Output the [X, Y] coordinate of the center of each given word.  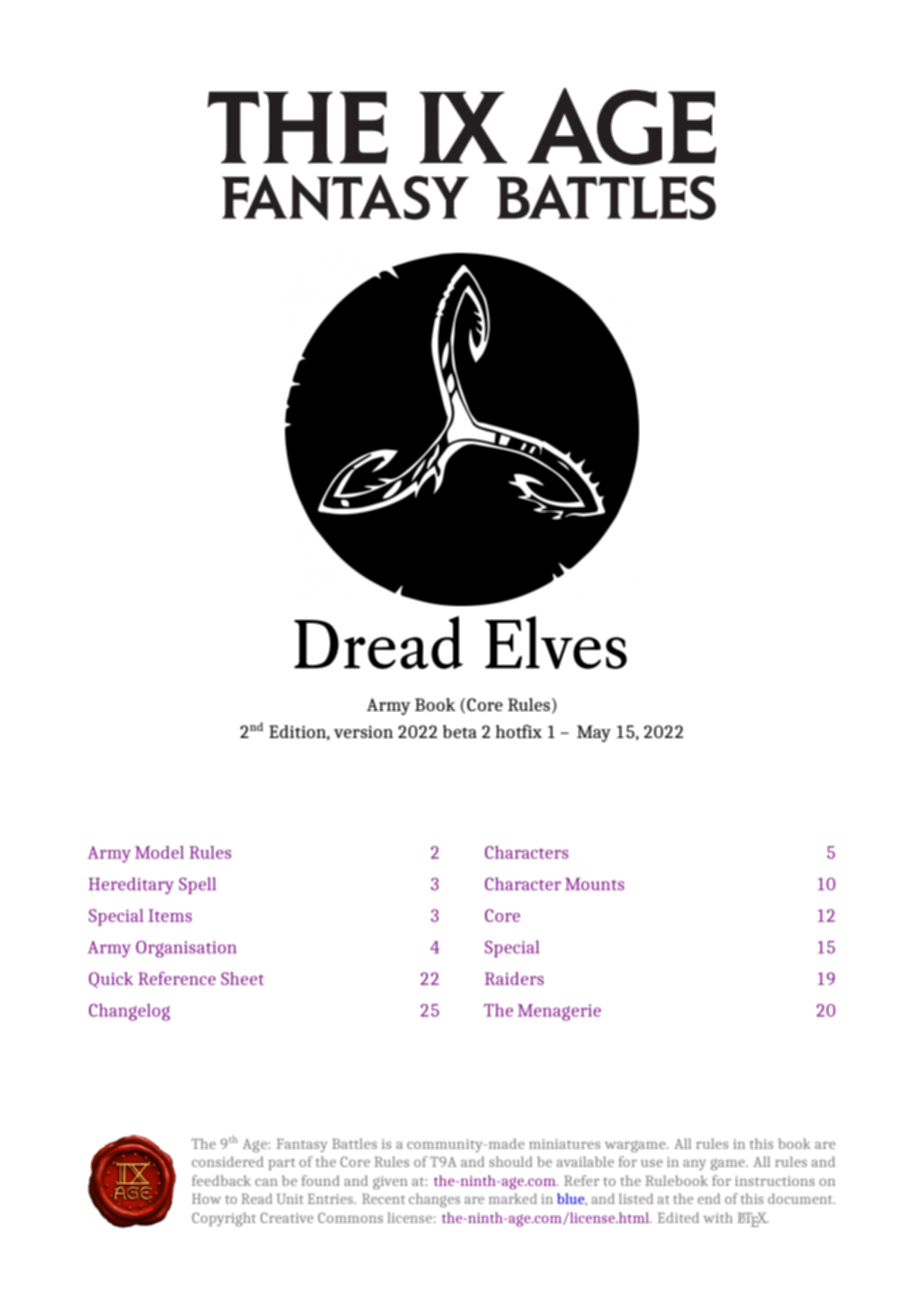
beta [460, 731]
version [363, 732]
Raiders [514, 978]
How [206, 1199]
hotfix [518, 731]
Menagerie [559, 1012]
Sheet [242, 978]
